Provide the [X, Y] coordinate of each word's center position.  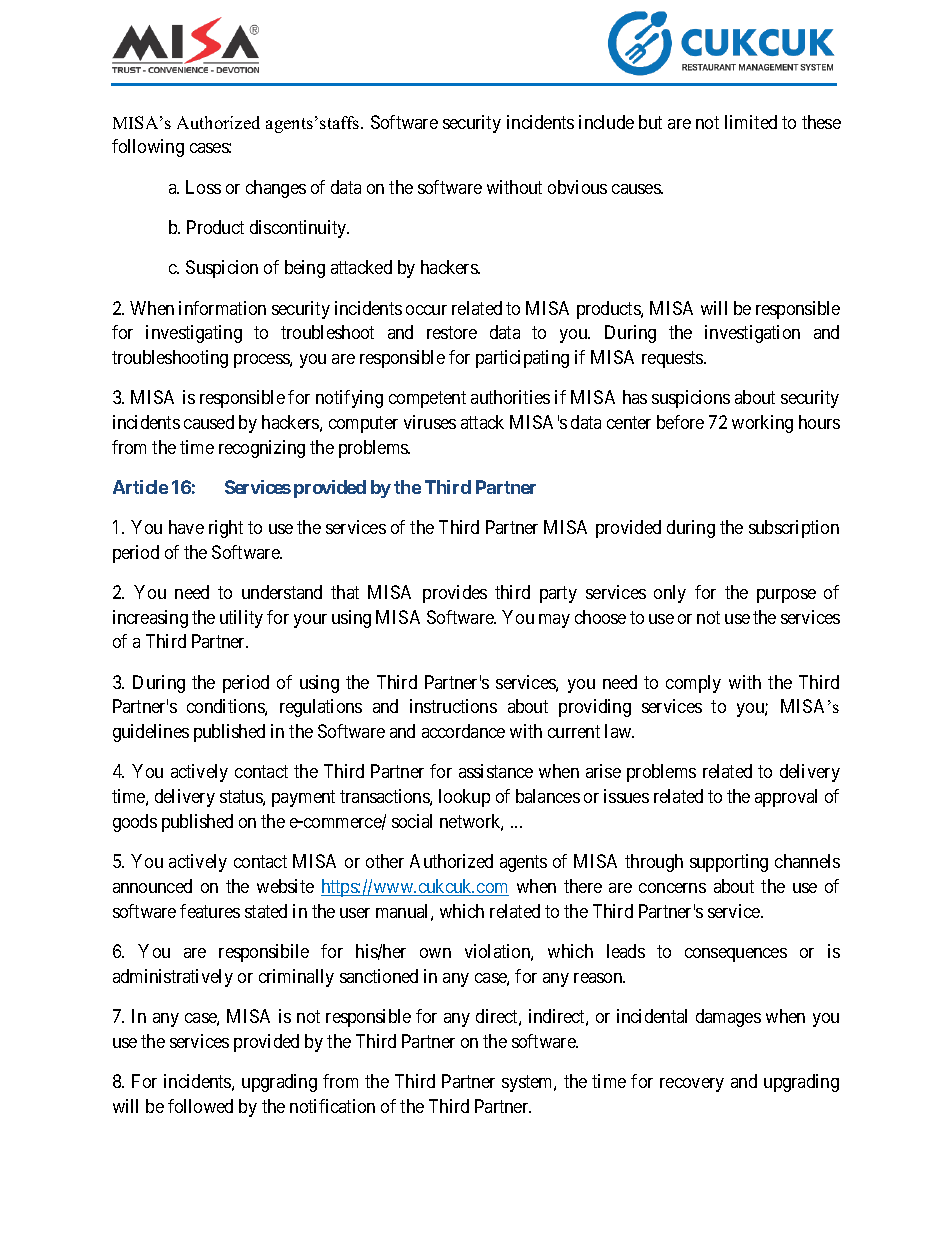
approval [786, 798]
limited [751, 122]
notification [332, 1106]
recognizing [262, 449]
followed [200, 1106]
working [762, 424]
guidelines [151, 733]
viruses [430, 422]
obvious [577, 187]
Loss [203, 187]
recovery [692, 1085]
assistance [496, 771]
